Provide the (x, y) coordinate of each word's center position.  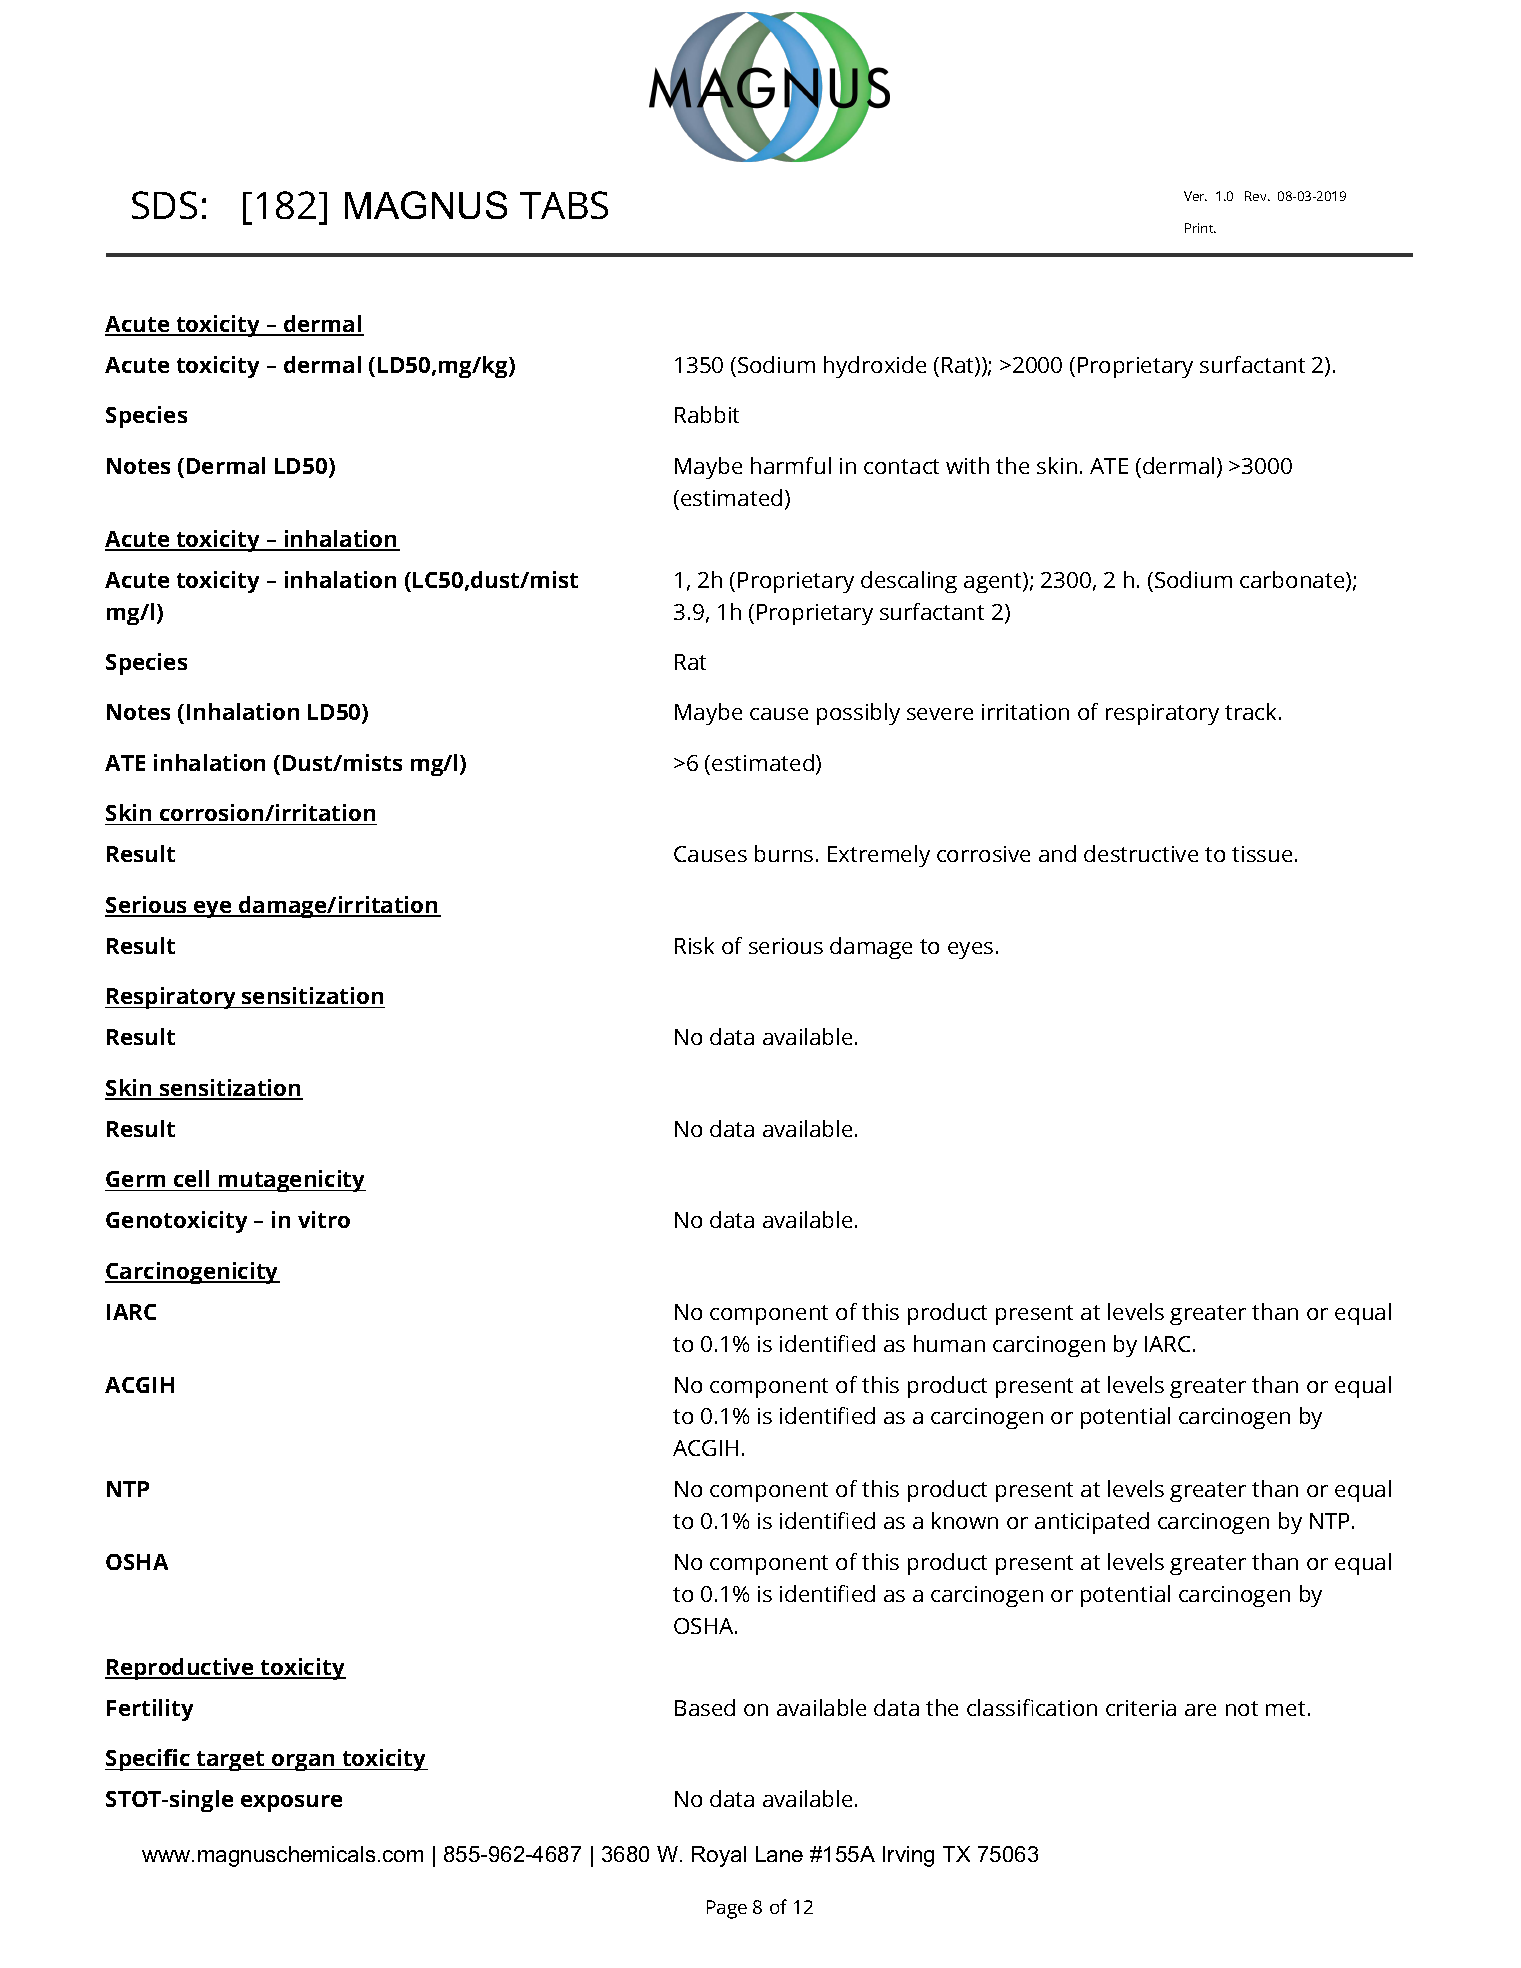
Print (1200, 228)
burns (784, 853)
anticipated (1092, 1523)
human (949, 1343)
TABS (564, 205)
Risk (694, 945)
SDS (164, 205)
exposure (291, 1803)
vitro (324, 1219)
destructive (1141, 853)
